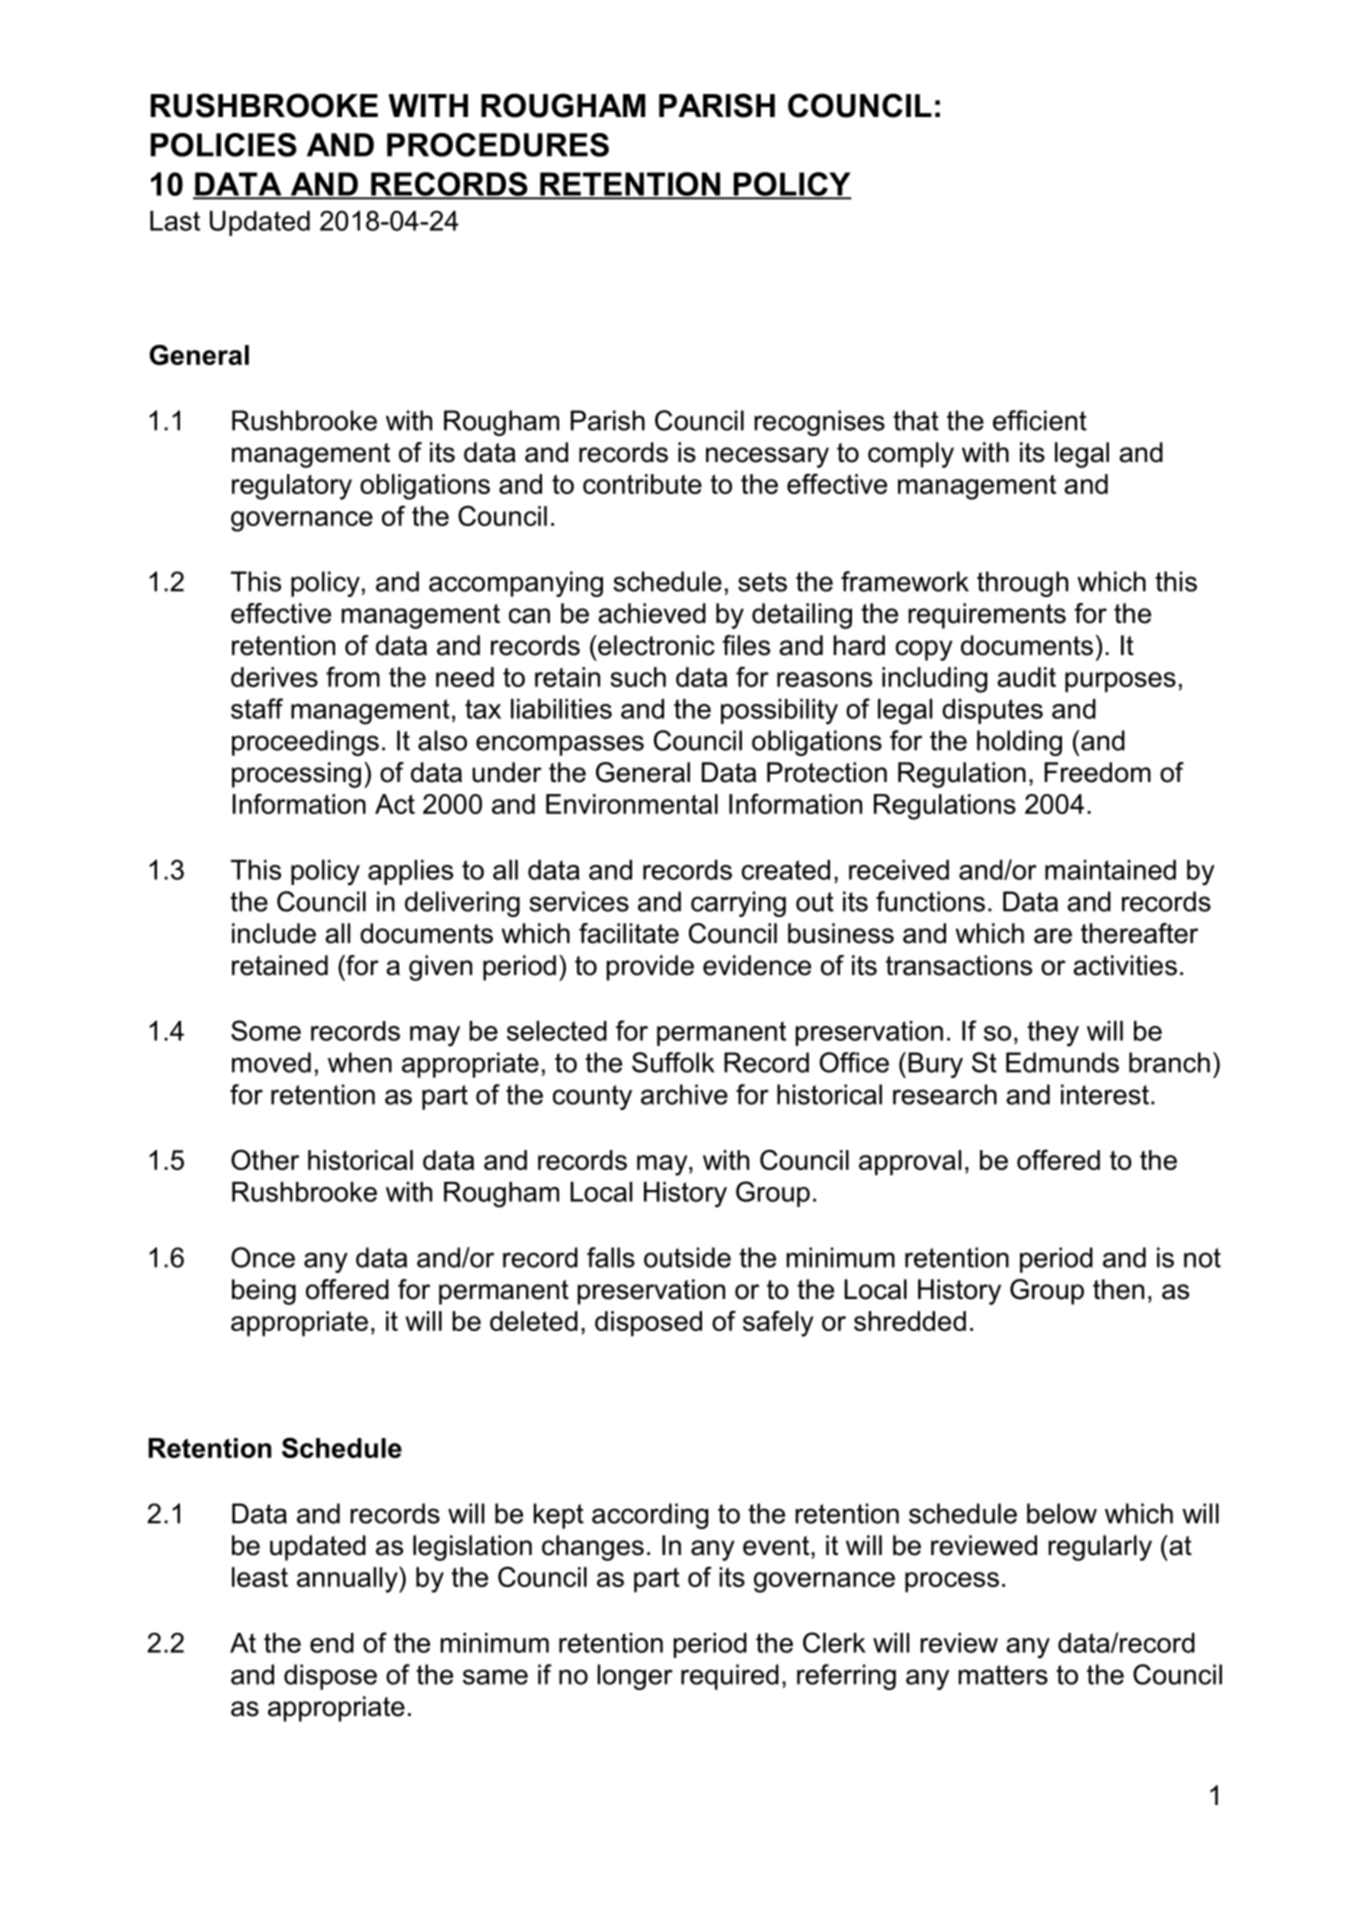 This screenshot has width=1361, height=1926. What do you see at coordinates (332, 1643) in the screenshot?
I see `end` at bounding box center [332, 1643].
